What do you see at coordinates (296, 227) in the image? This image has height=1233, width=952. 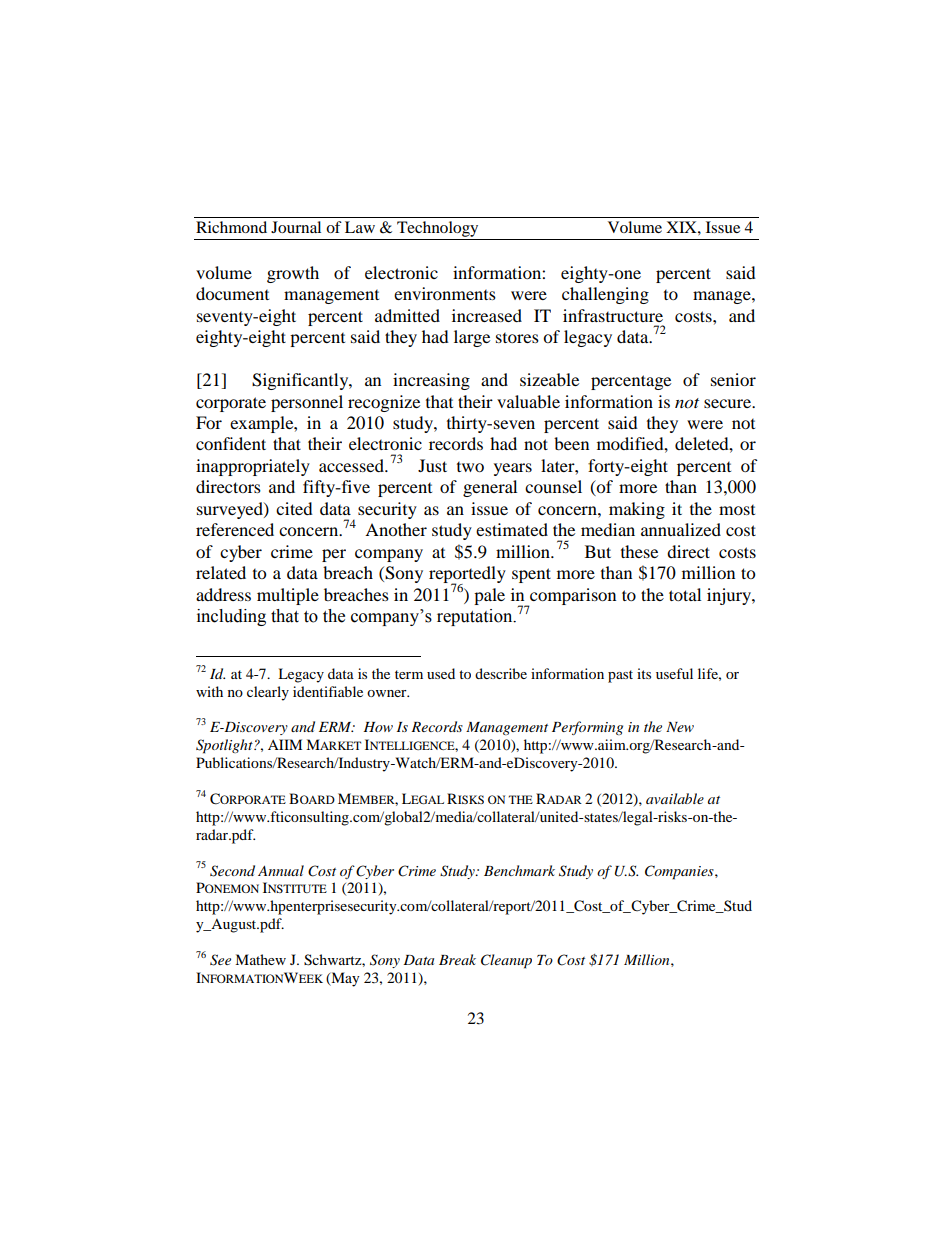 I see `Journal` at bounding box center [296, 227].
